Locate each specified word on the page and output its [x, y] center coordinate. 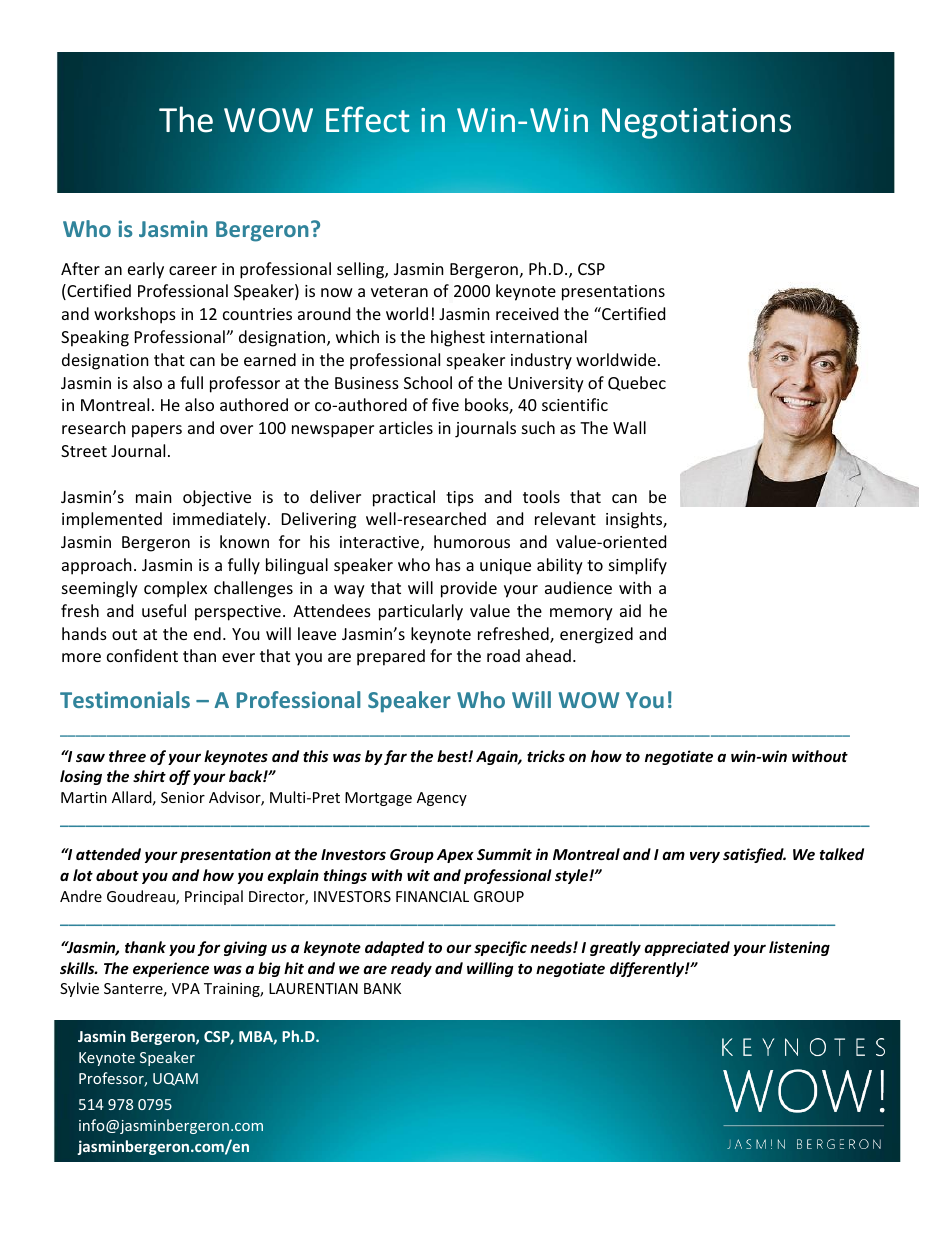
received [527, 313]
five [445, 404]
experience [171, 969]
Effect [368, 119]
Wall [629, 427]
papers [157, 431]
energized [596, 635]
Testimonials [125, 699]
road [503, 655]
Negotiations [696, 123]
